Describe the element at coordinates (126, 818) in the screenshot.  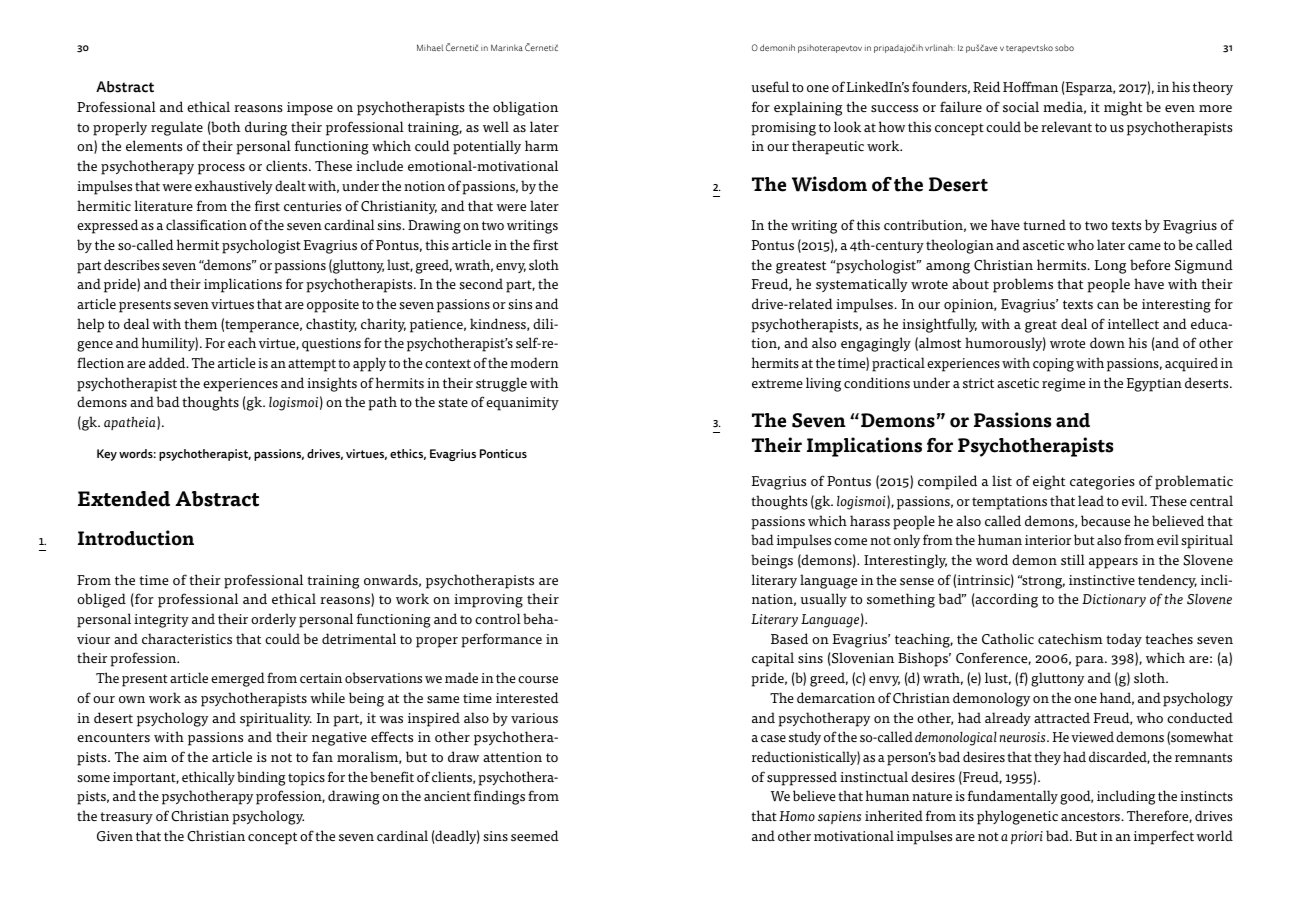
I see `treasury` at that location.
